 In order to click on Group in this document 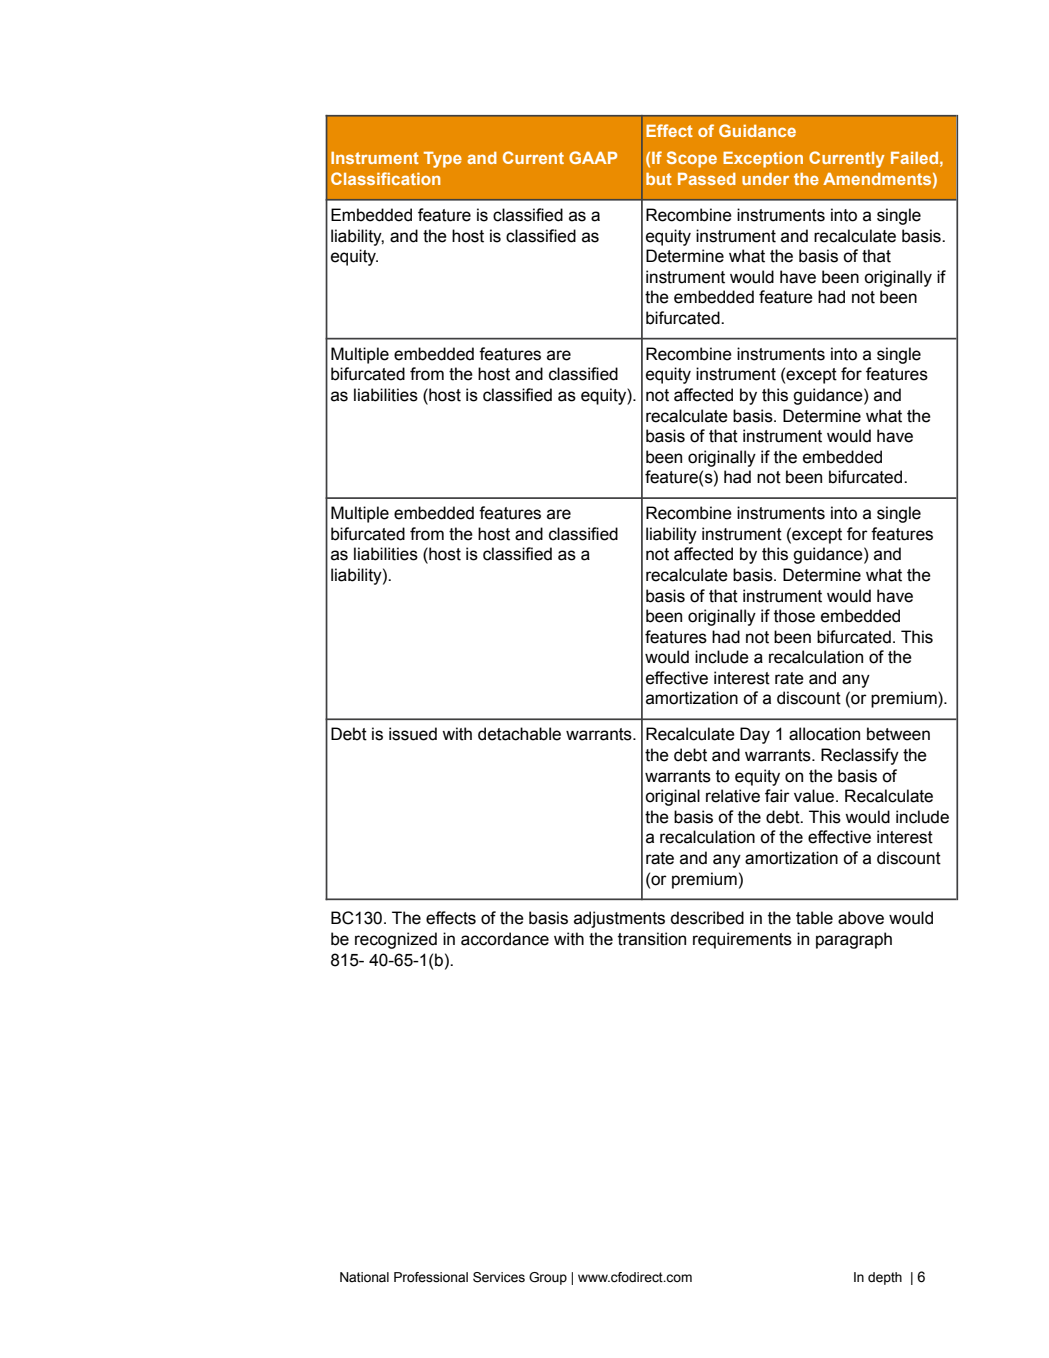, I will do `click(548, 1278)`.
